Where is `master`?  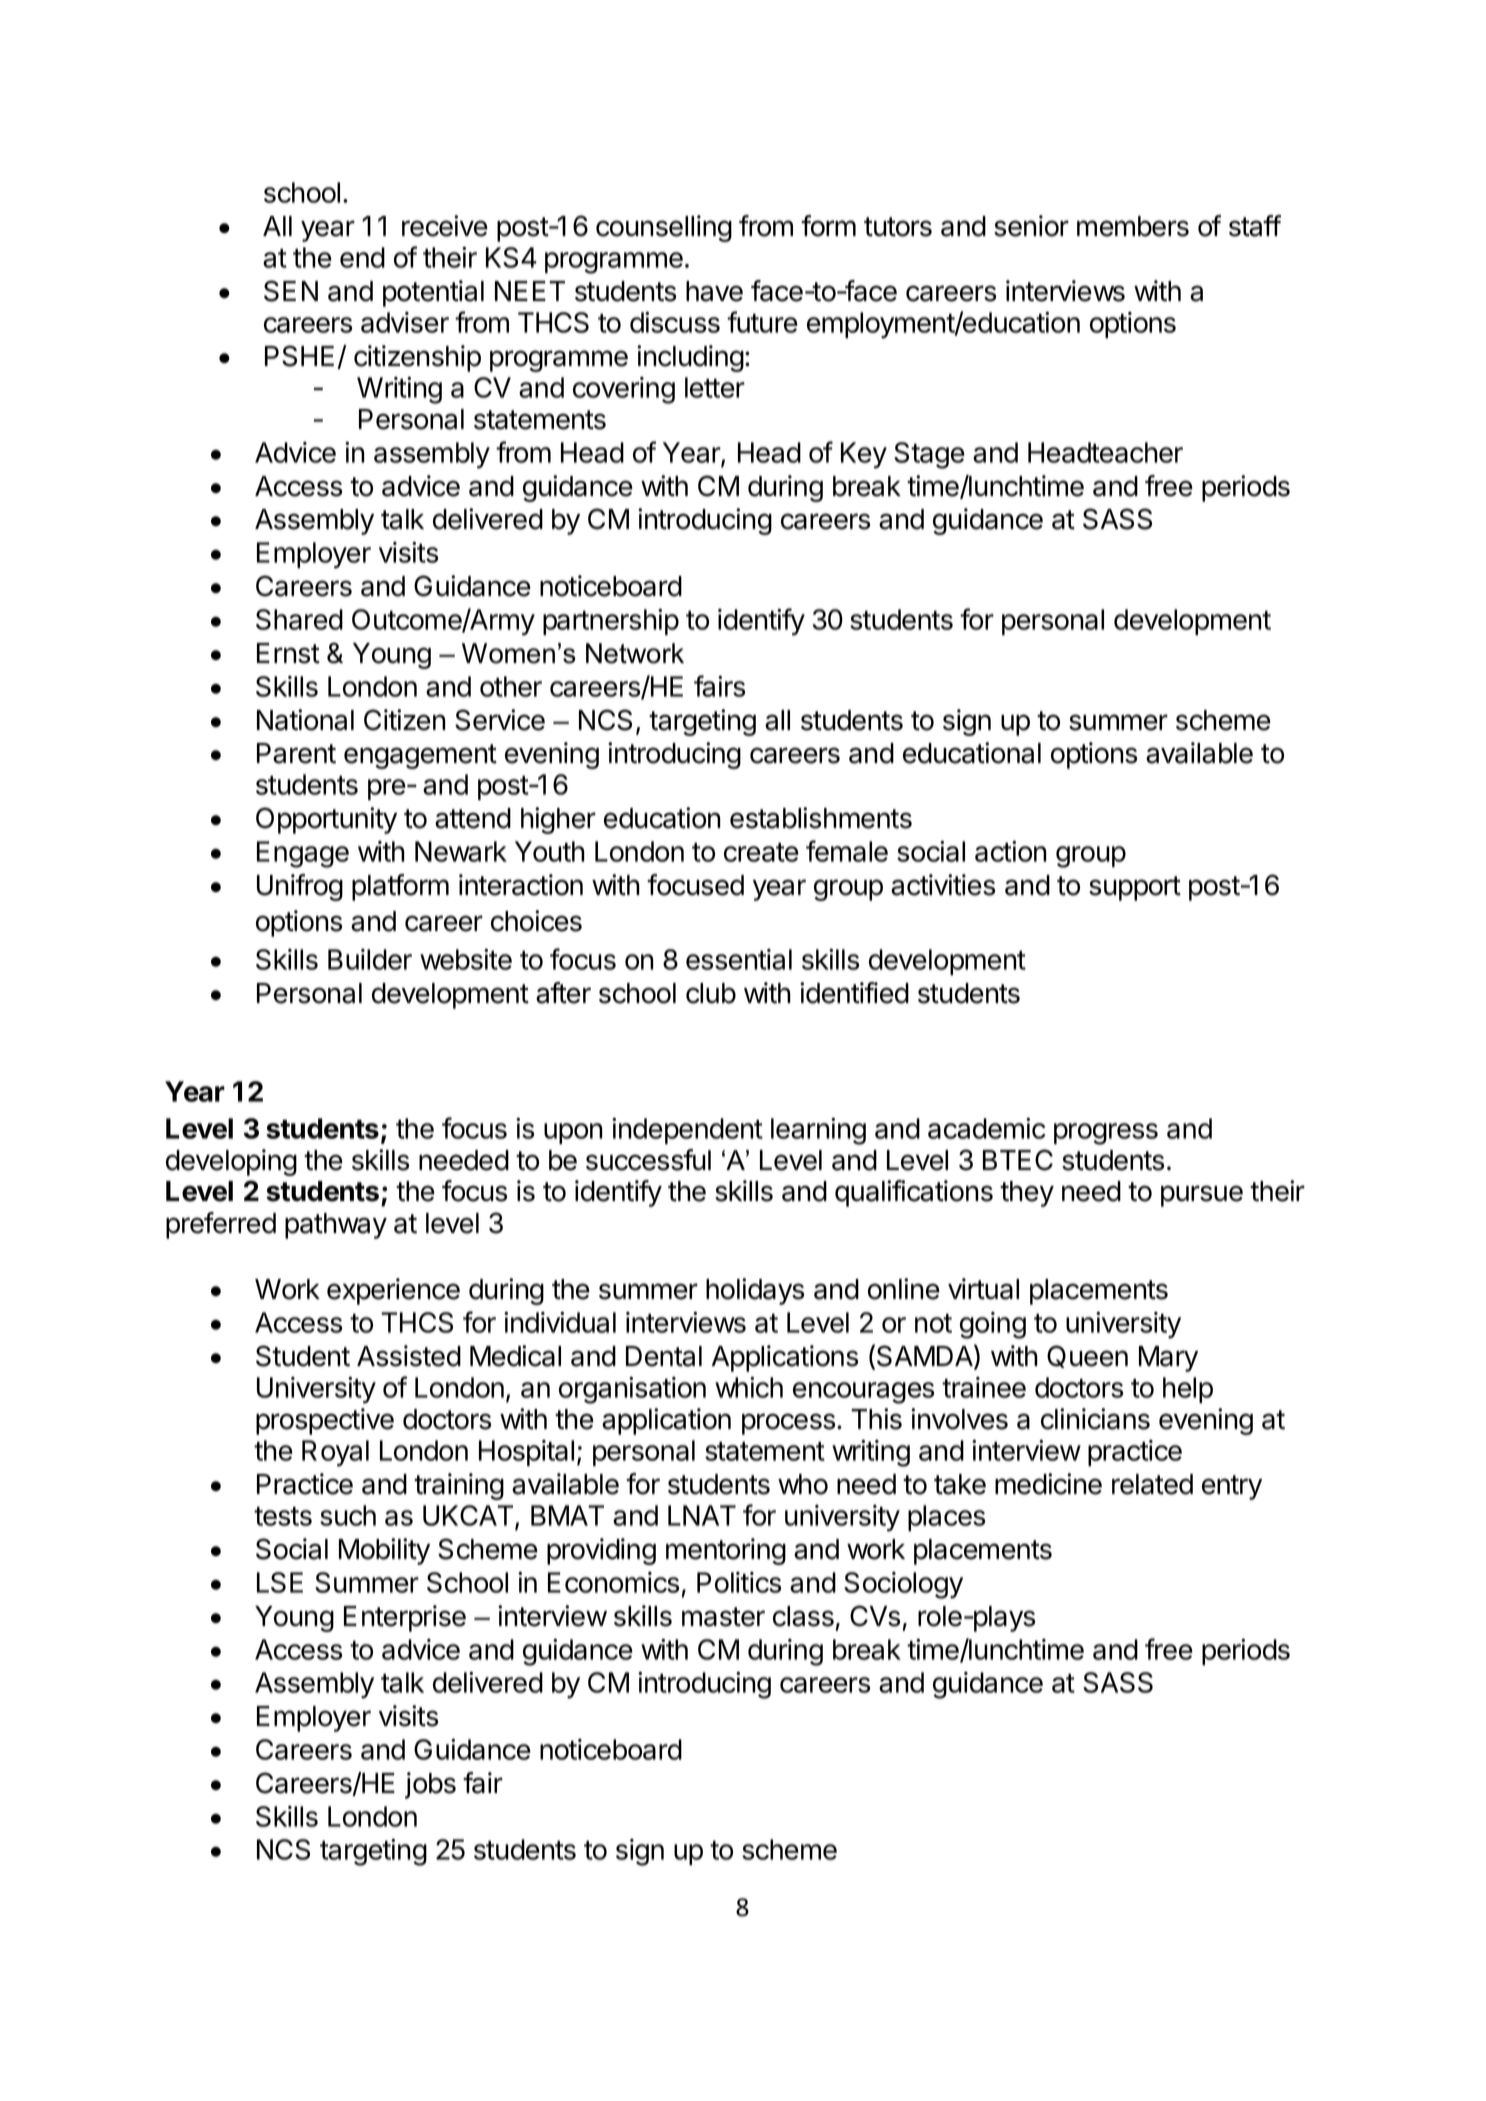 master is located at coordinates (723, 1617).
